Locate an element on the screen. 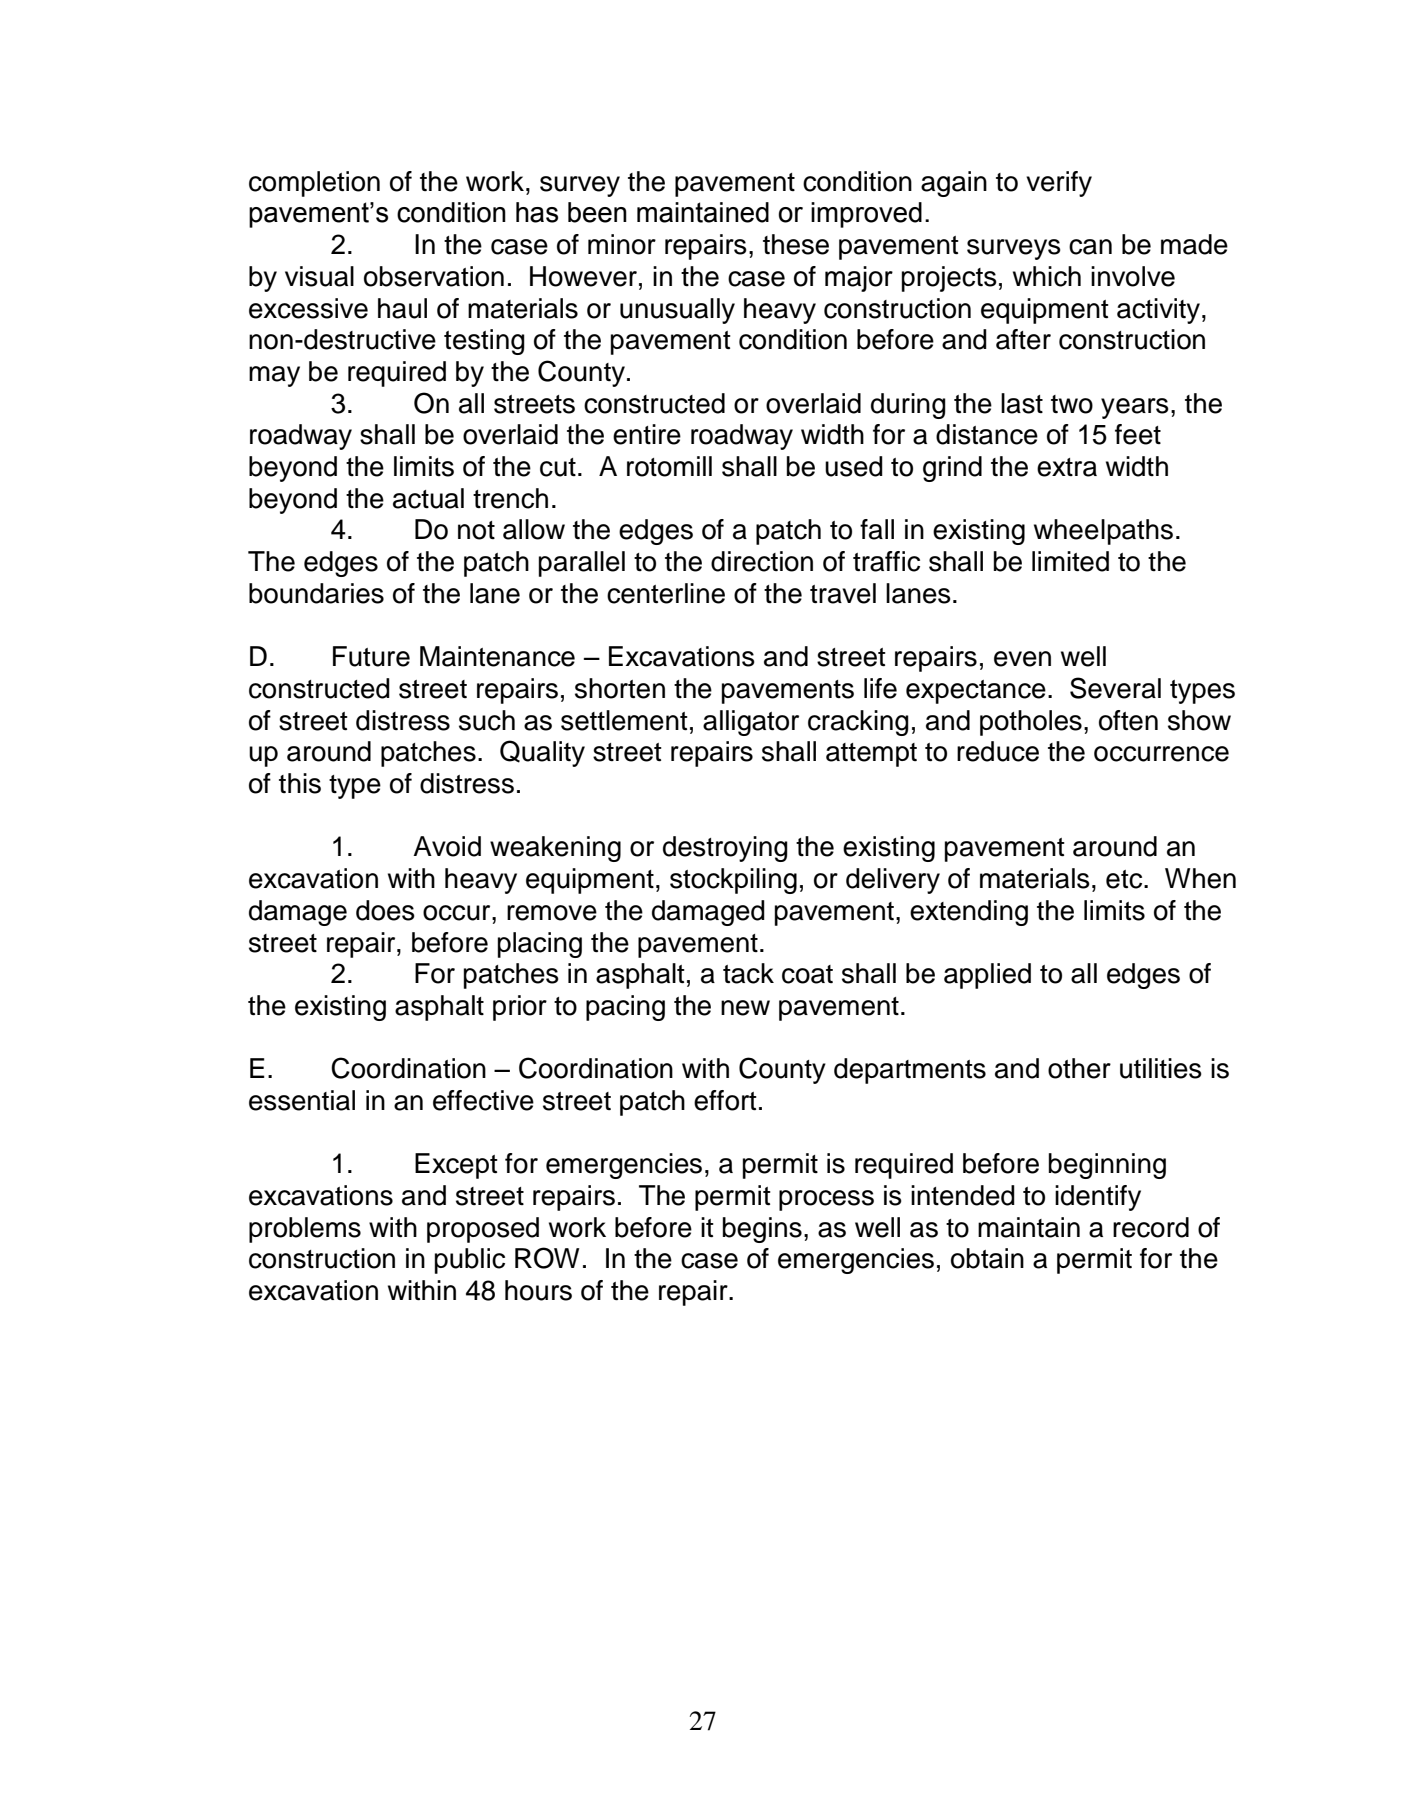 This screenshot has width=1406, height=1819. alligator is located at coordinates (751, 723).
